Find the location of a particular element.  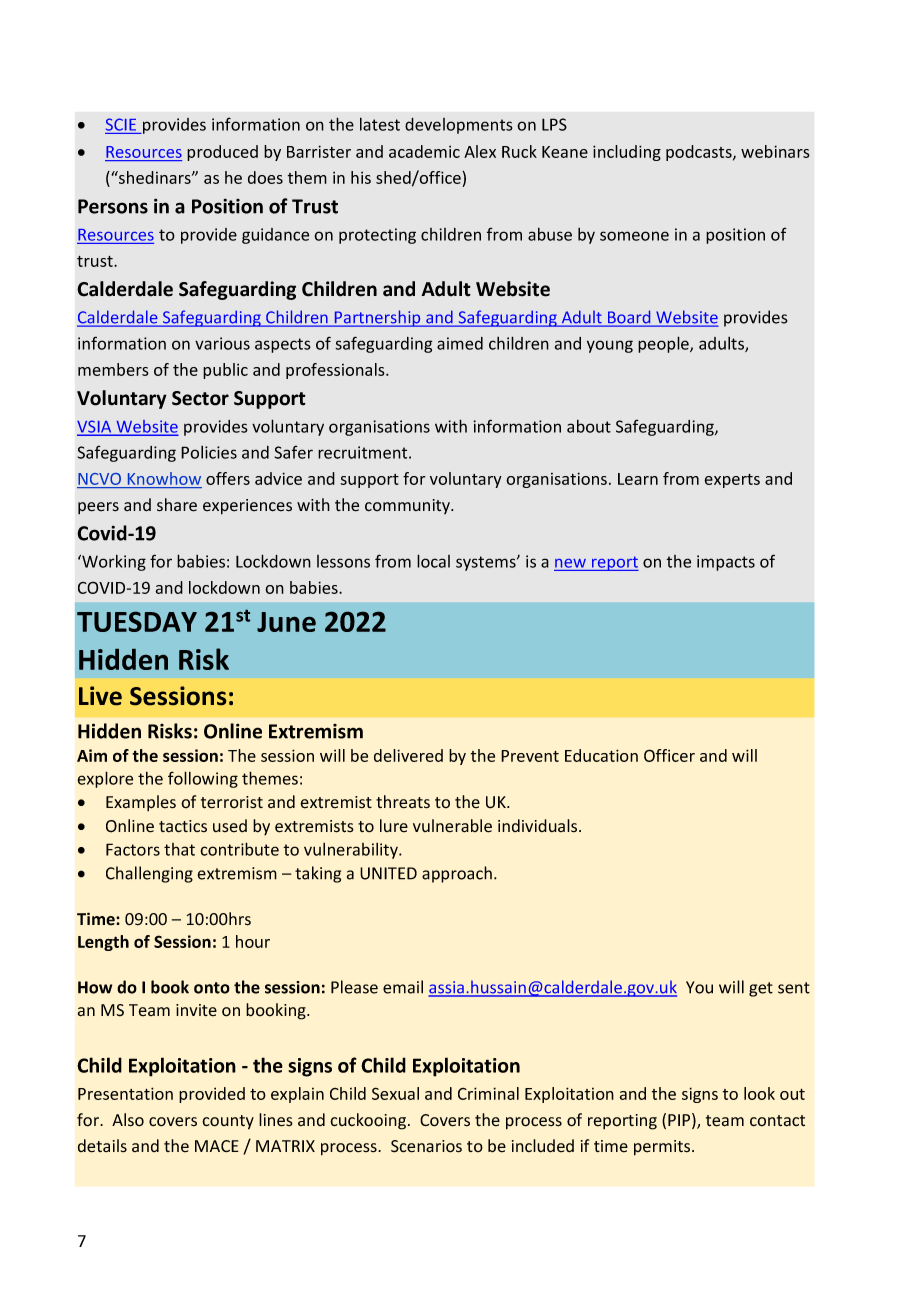

approach is located at coordinates (457, 874).
